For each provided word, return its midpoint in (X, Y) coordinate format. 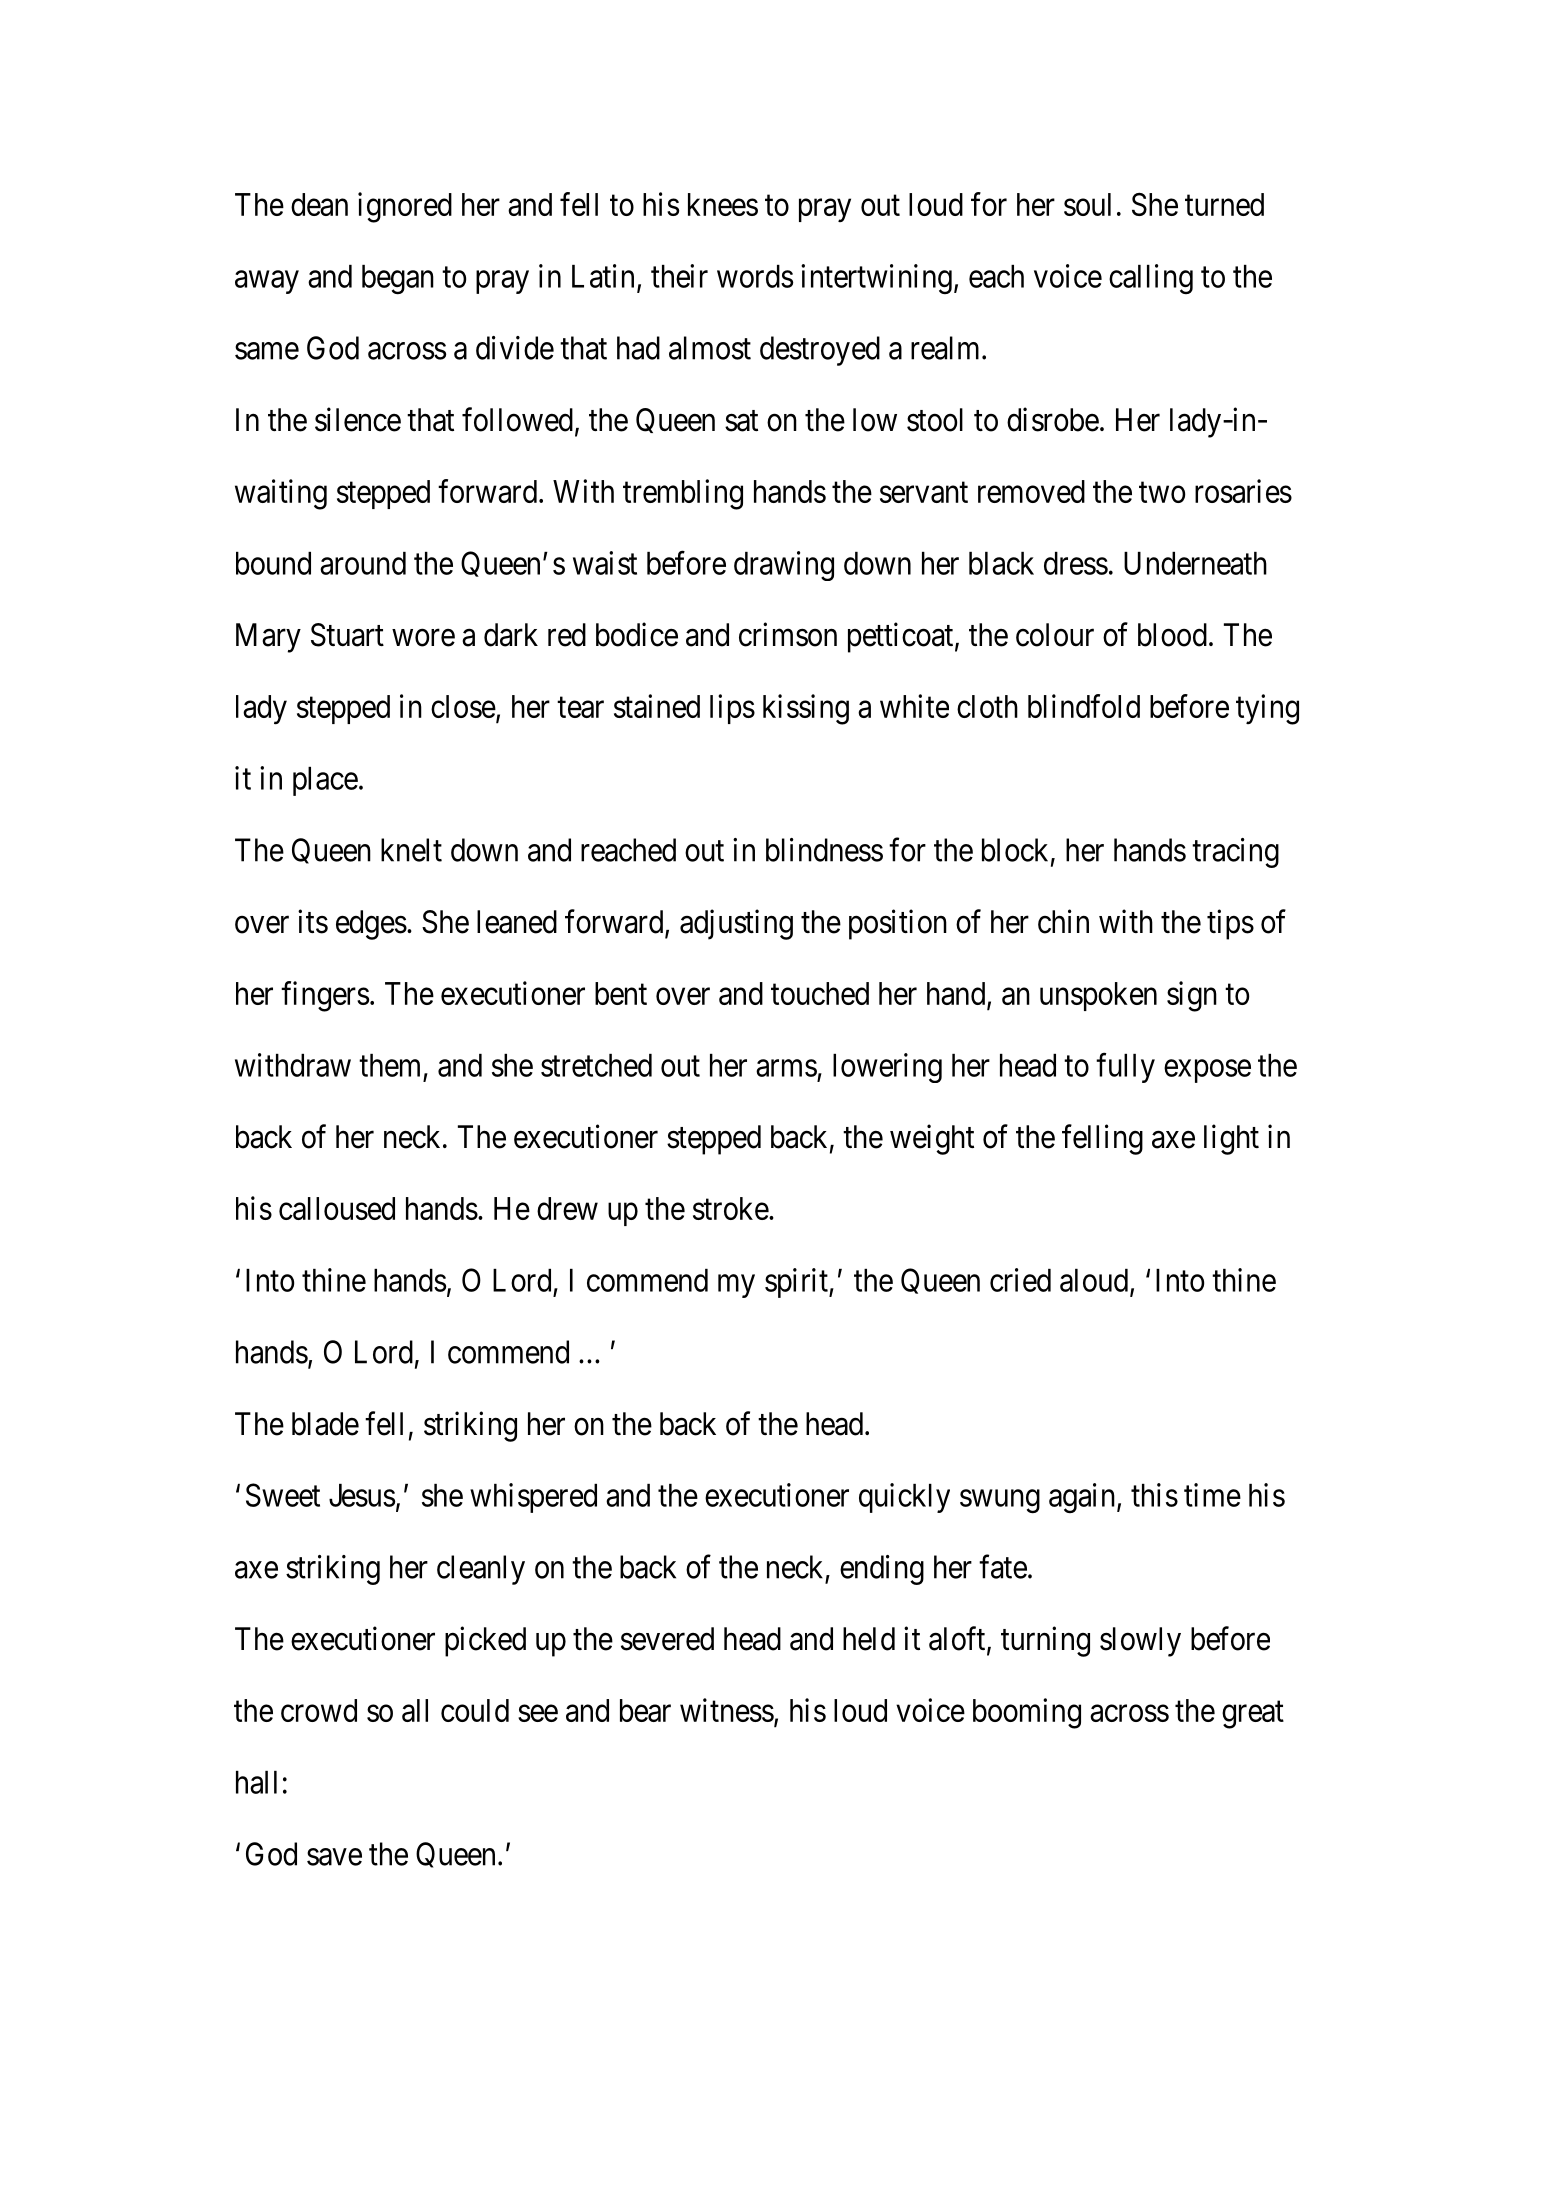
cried (1020, 1280)
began (398, 280)
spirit (797, 1283)
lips (732, 709)
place (325, 781)
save (334, 1857)
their (679, 276)
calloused (337, 1208)
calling (1151, 279)
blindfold (1084, 706)
